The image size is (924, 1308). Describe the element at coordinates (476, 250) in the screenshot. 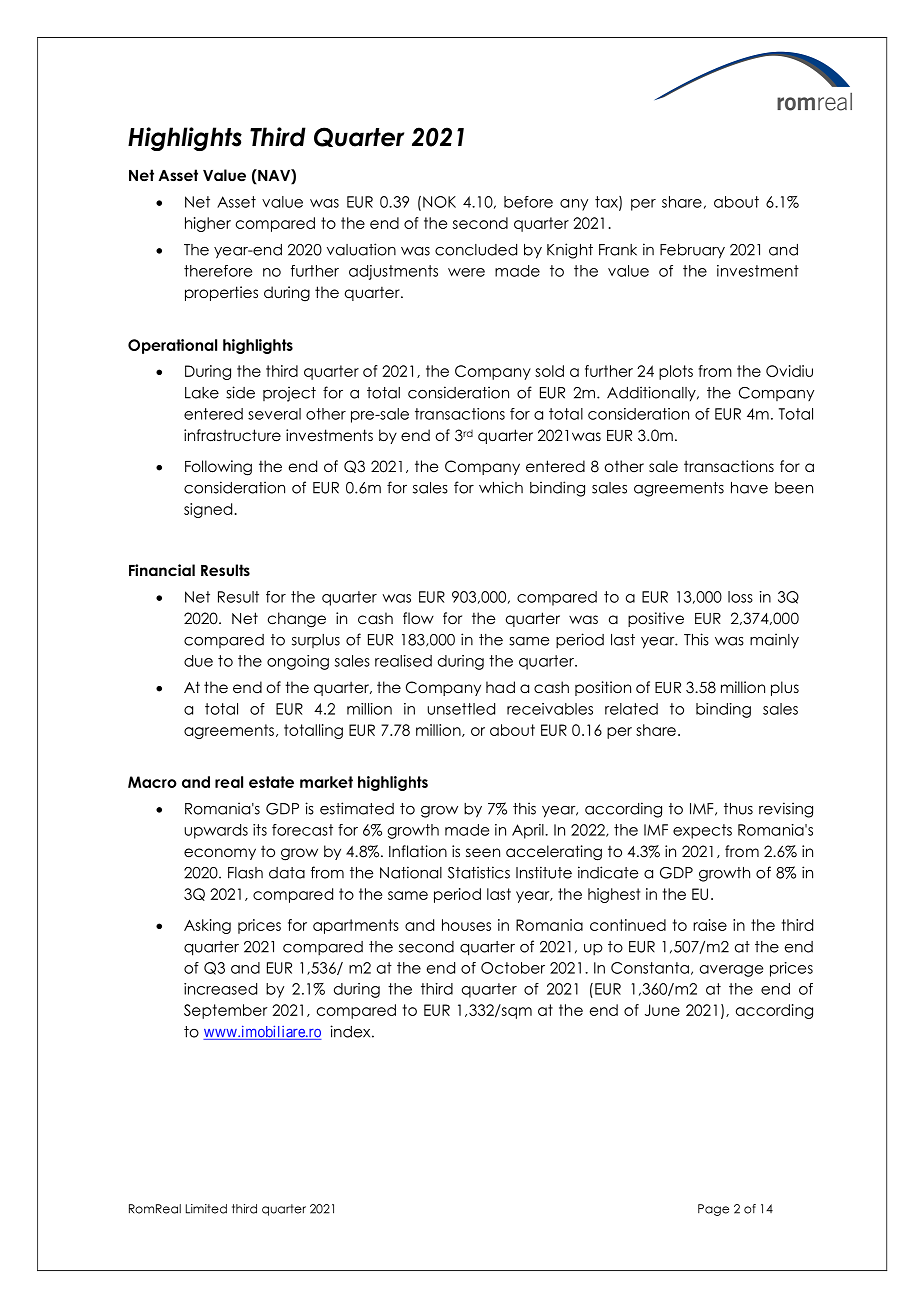

I see `concluded` at that location.
